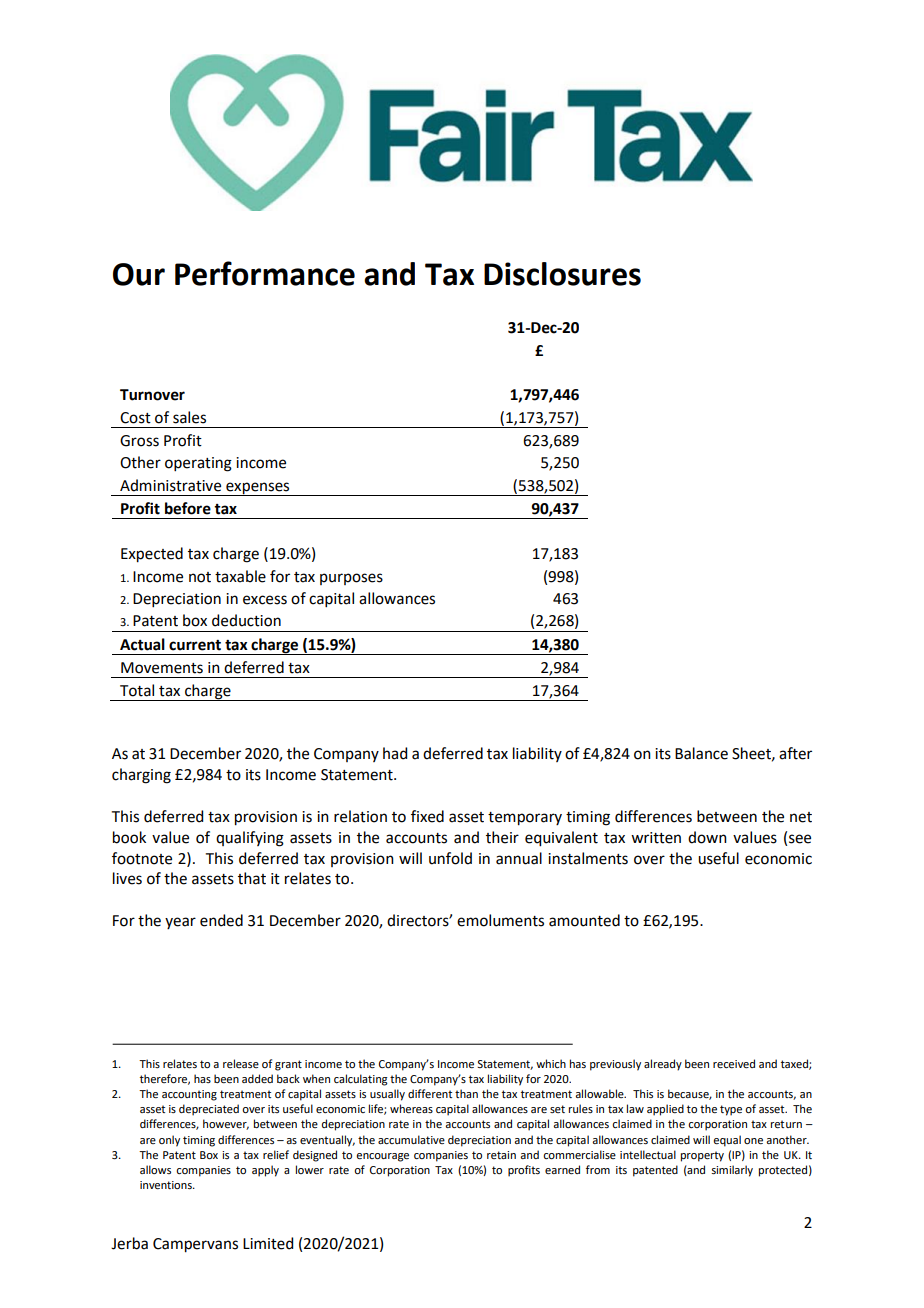 This image has width=924, height=1308. Describe the element at coordinates (258, 489) in the image. I see `expenses` at that location.
